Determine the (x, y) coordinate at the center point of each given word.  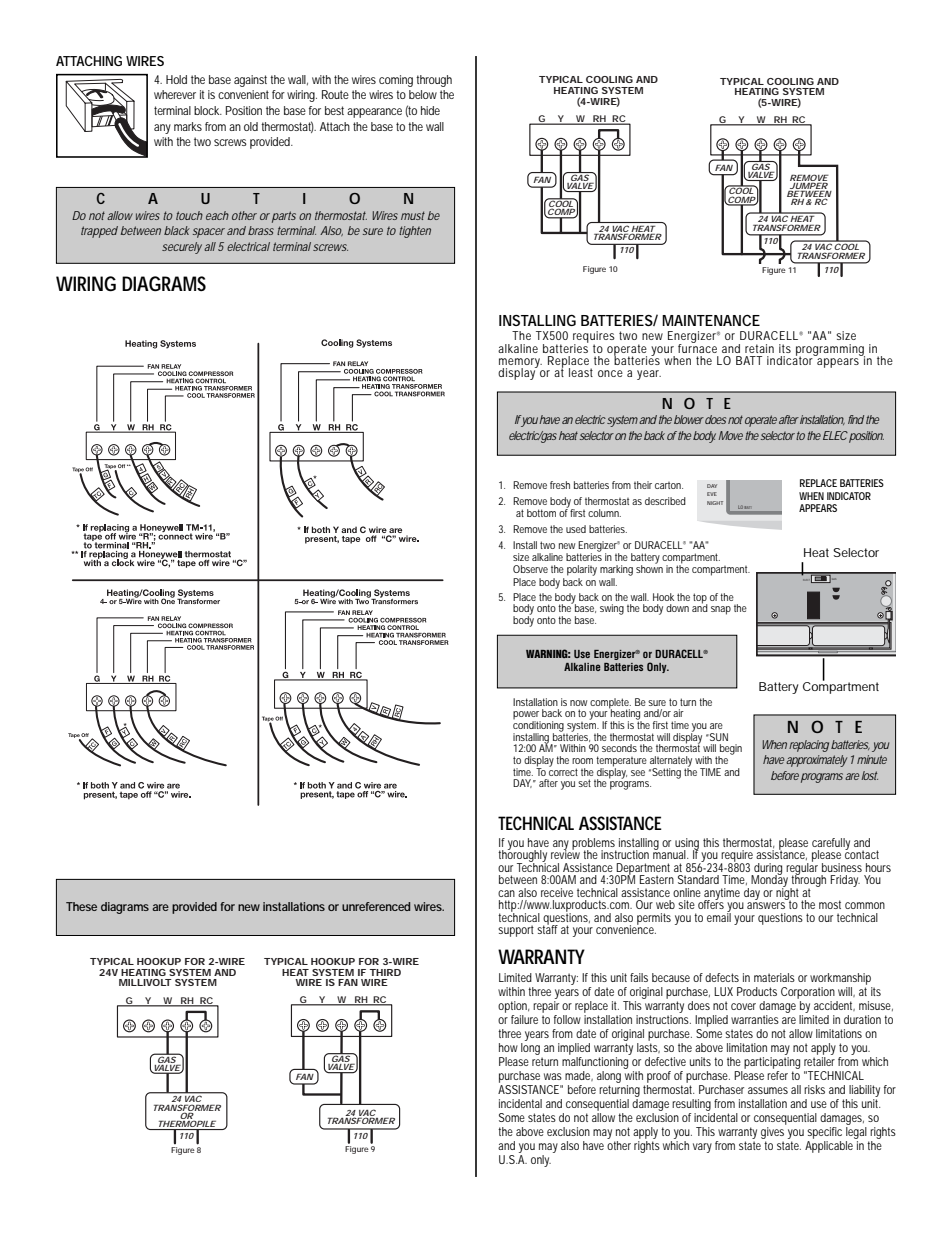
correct (563, 771)
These (81, 906)
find (856, 419)
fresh (560, 485)
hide (430, 110)
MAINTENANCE (711, 320)
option (513, 1008)
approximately (816, 761)
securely (182, 248)
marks (188, 126)
